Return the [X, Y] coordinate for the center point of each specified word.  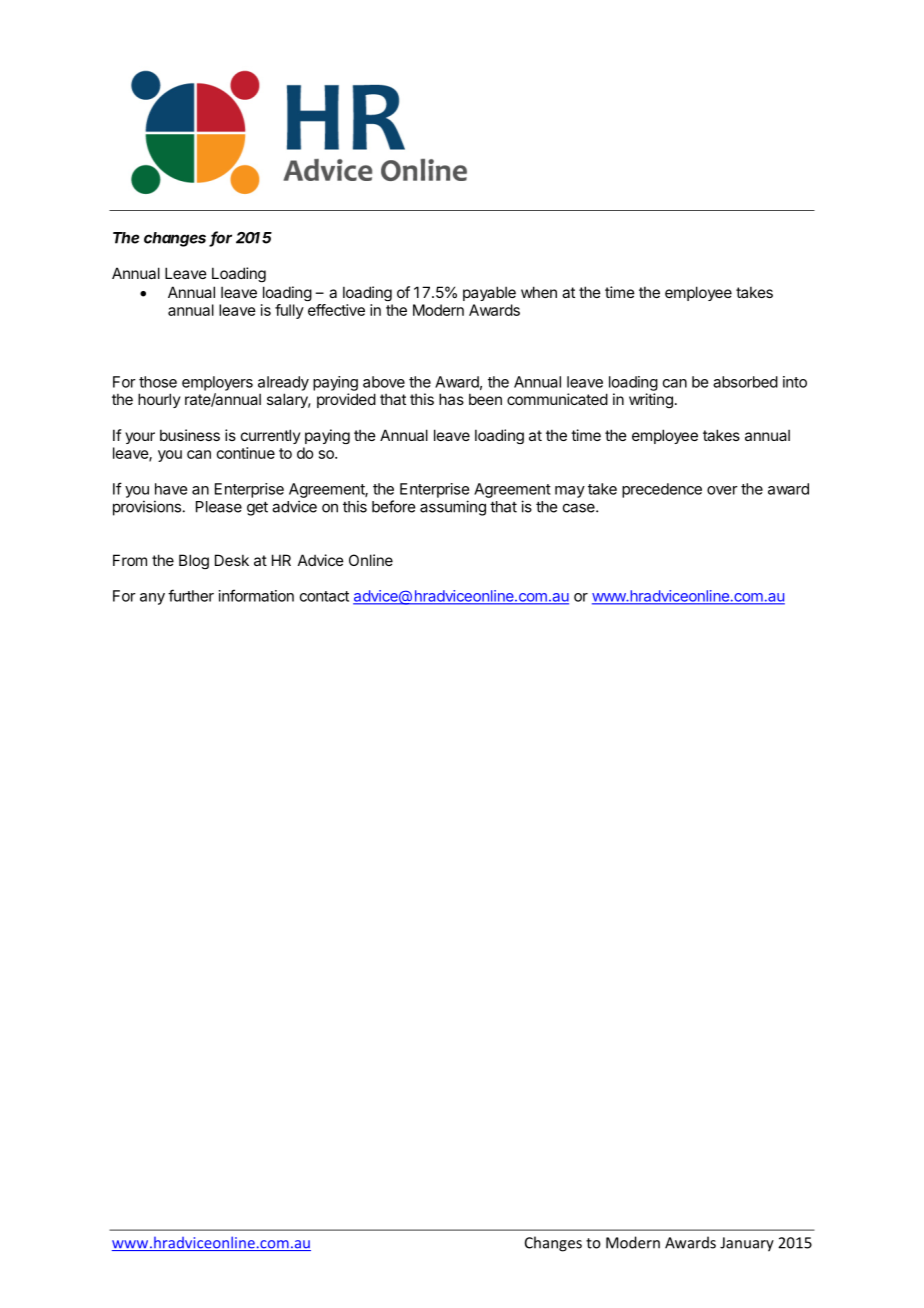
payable [489, 293]
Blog [194, 561]
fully [289, 311]
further [191, 595]
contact [324, 596]
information [256, 595]
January [747, 1244]
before [393, 506]
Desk [232, 560]
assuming [453, 508]
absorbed [745, 382]
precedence [662, 490]
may [570, 492]
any [152, 599]
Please [219, 507]
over [722, 490]
